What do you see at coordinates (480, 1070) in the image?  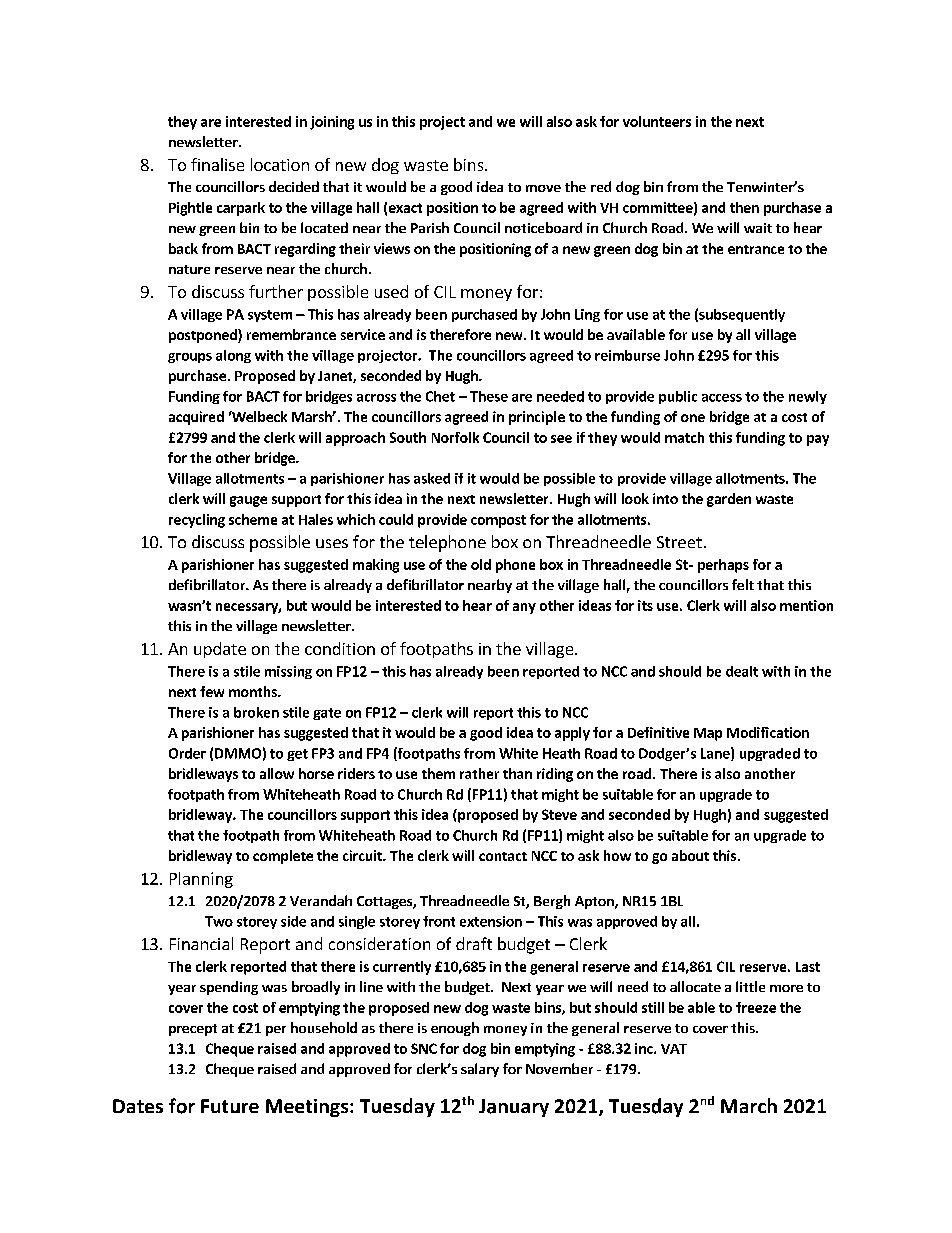 I see `salary` at bounding box center [480, 1070].
